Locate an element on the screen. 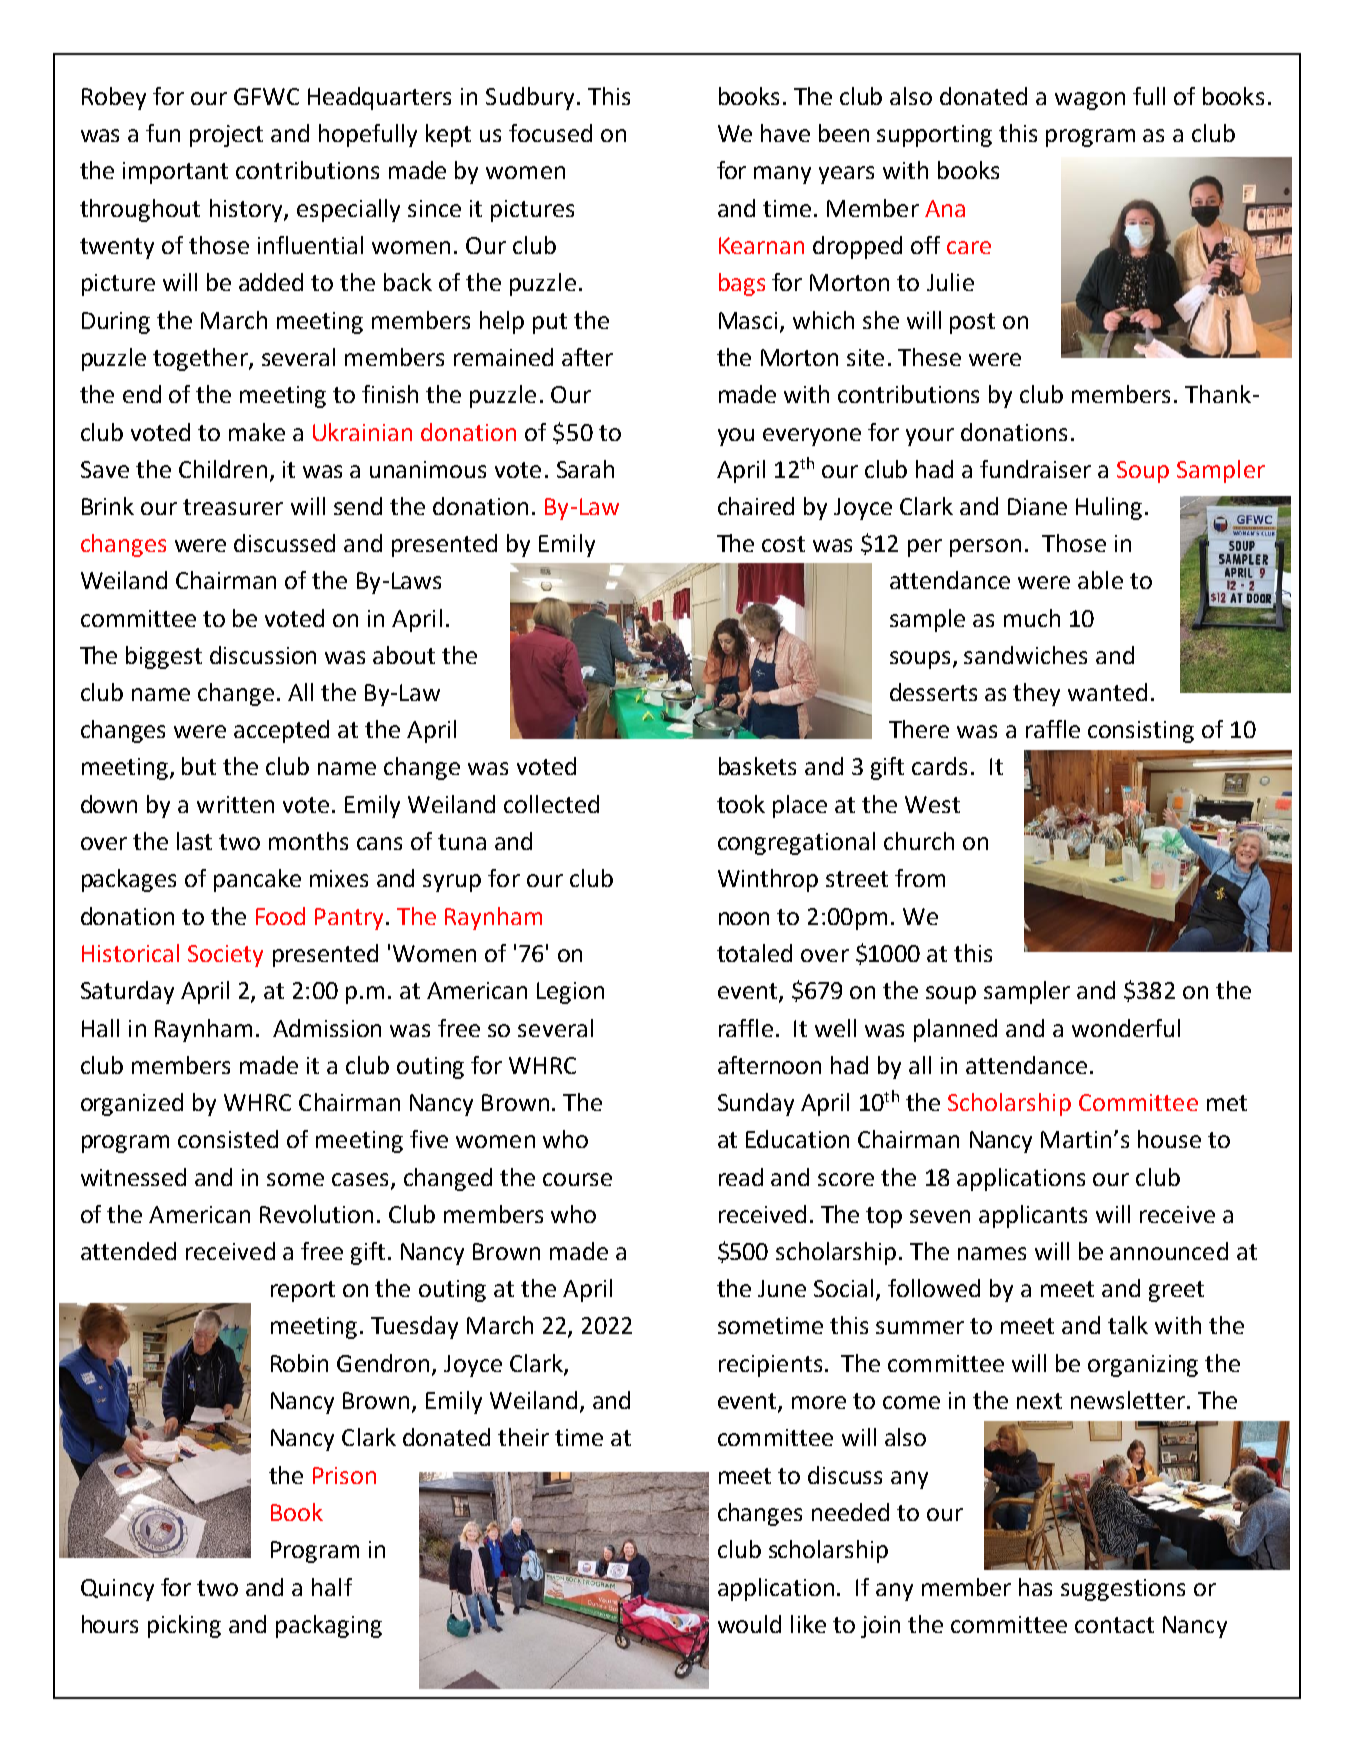 The height and width of the screenshot is (1751, 1353). project is located at coordinates (226, 136).
